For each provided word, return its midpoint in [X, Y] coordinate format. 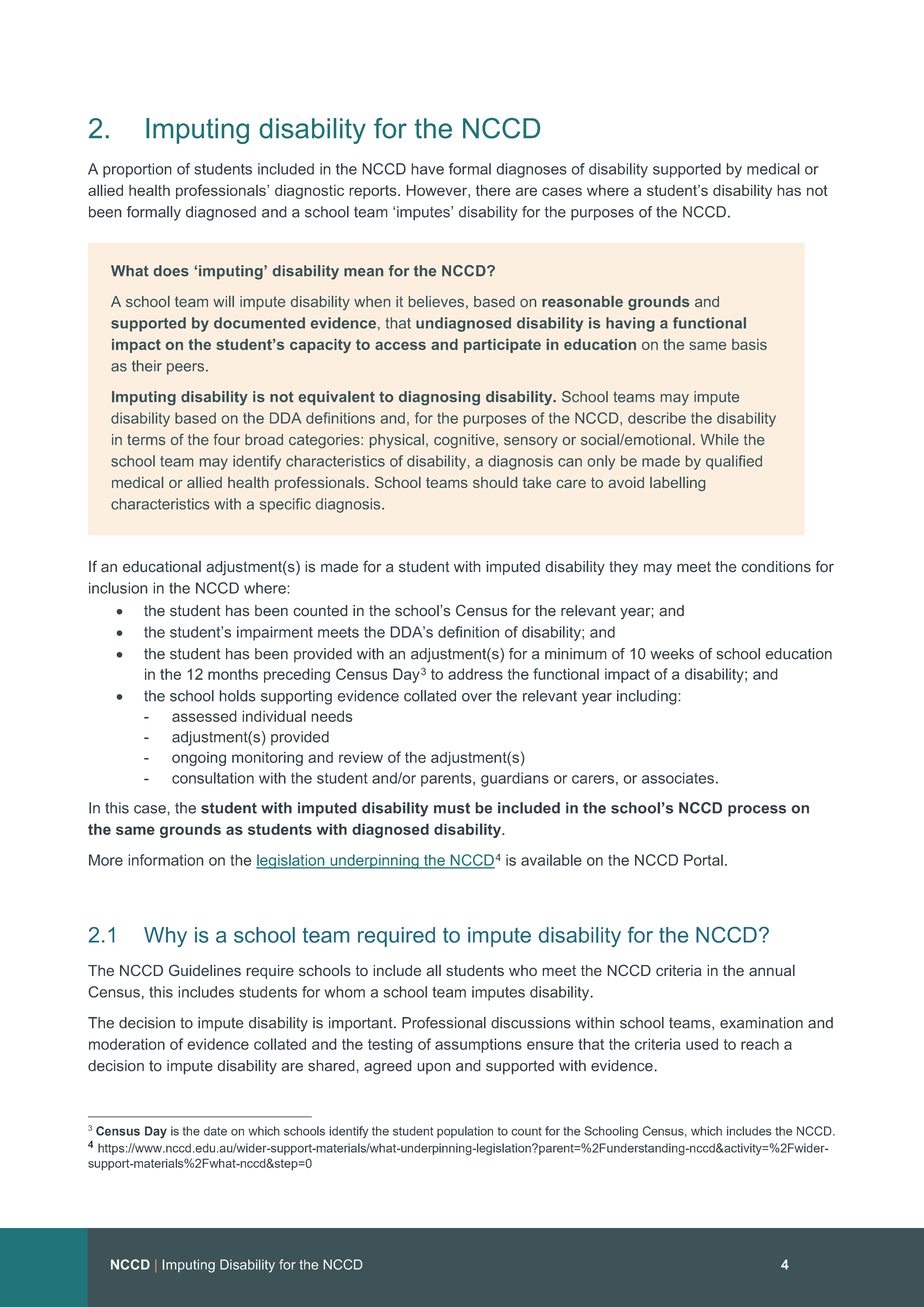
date [215, 1131]
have [427, 169]
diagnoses [531, 170]
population [465, 1132]
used [702, 1044]
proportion [137, 170]
